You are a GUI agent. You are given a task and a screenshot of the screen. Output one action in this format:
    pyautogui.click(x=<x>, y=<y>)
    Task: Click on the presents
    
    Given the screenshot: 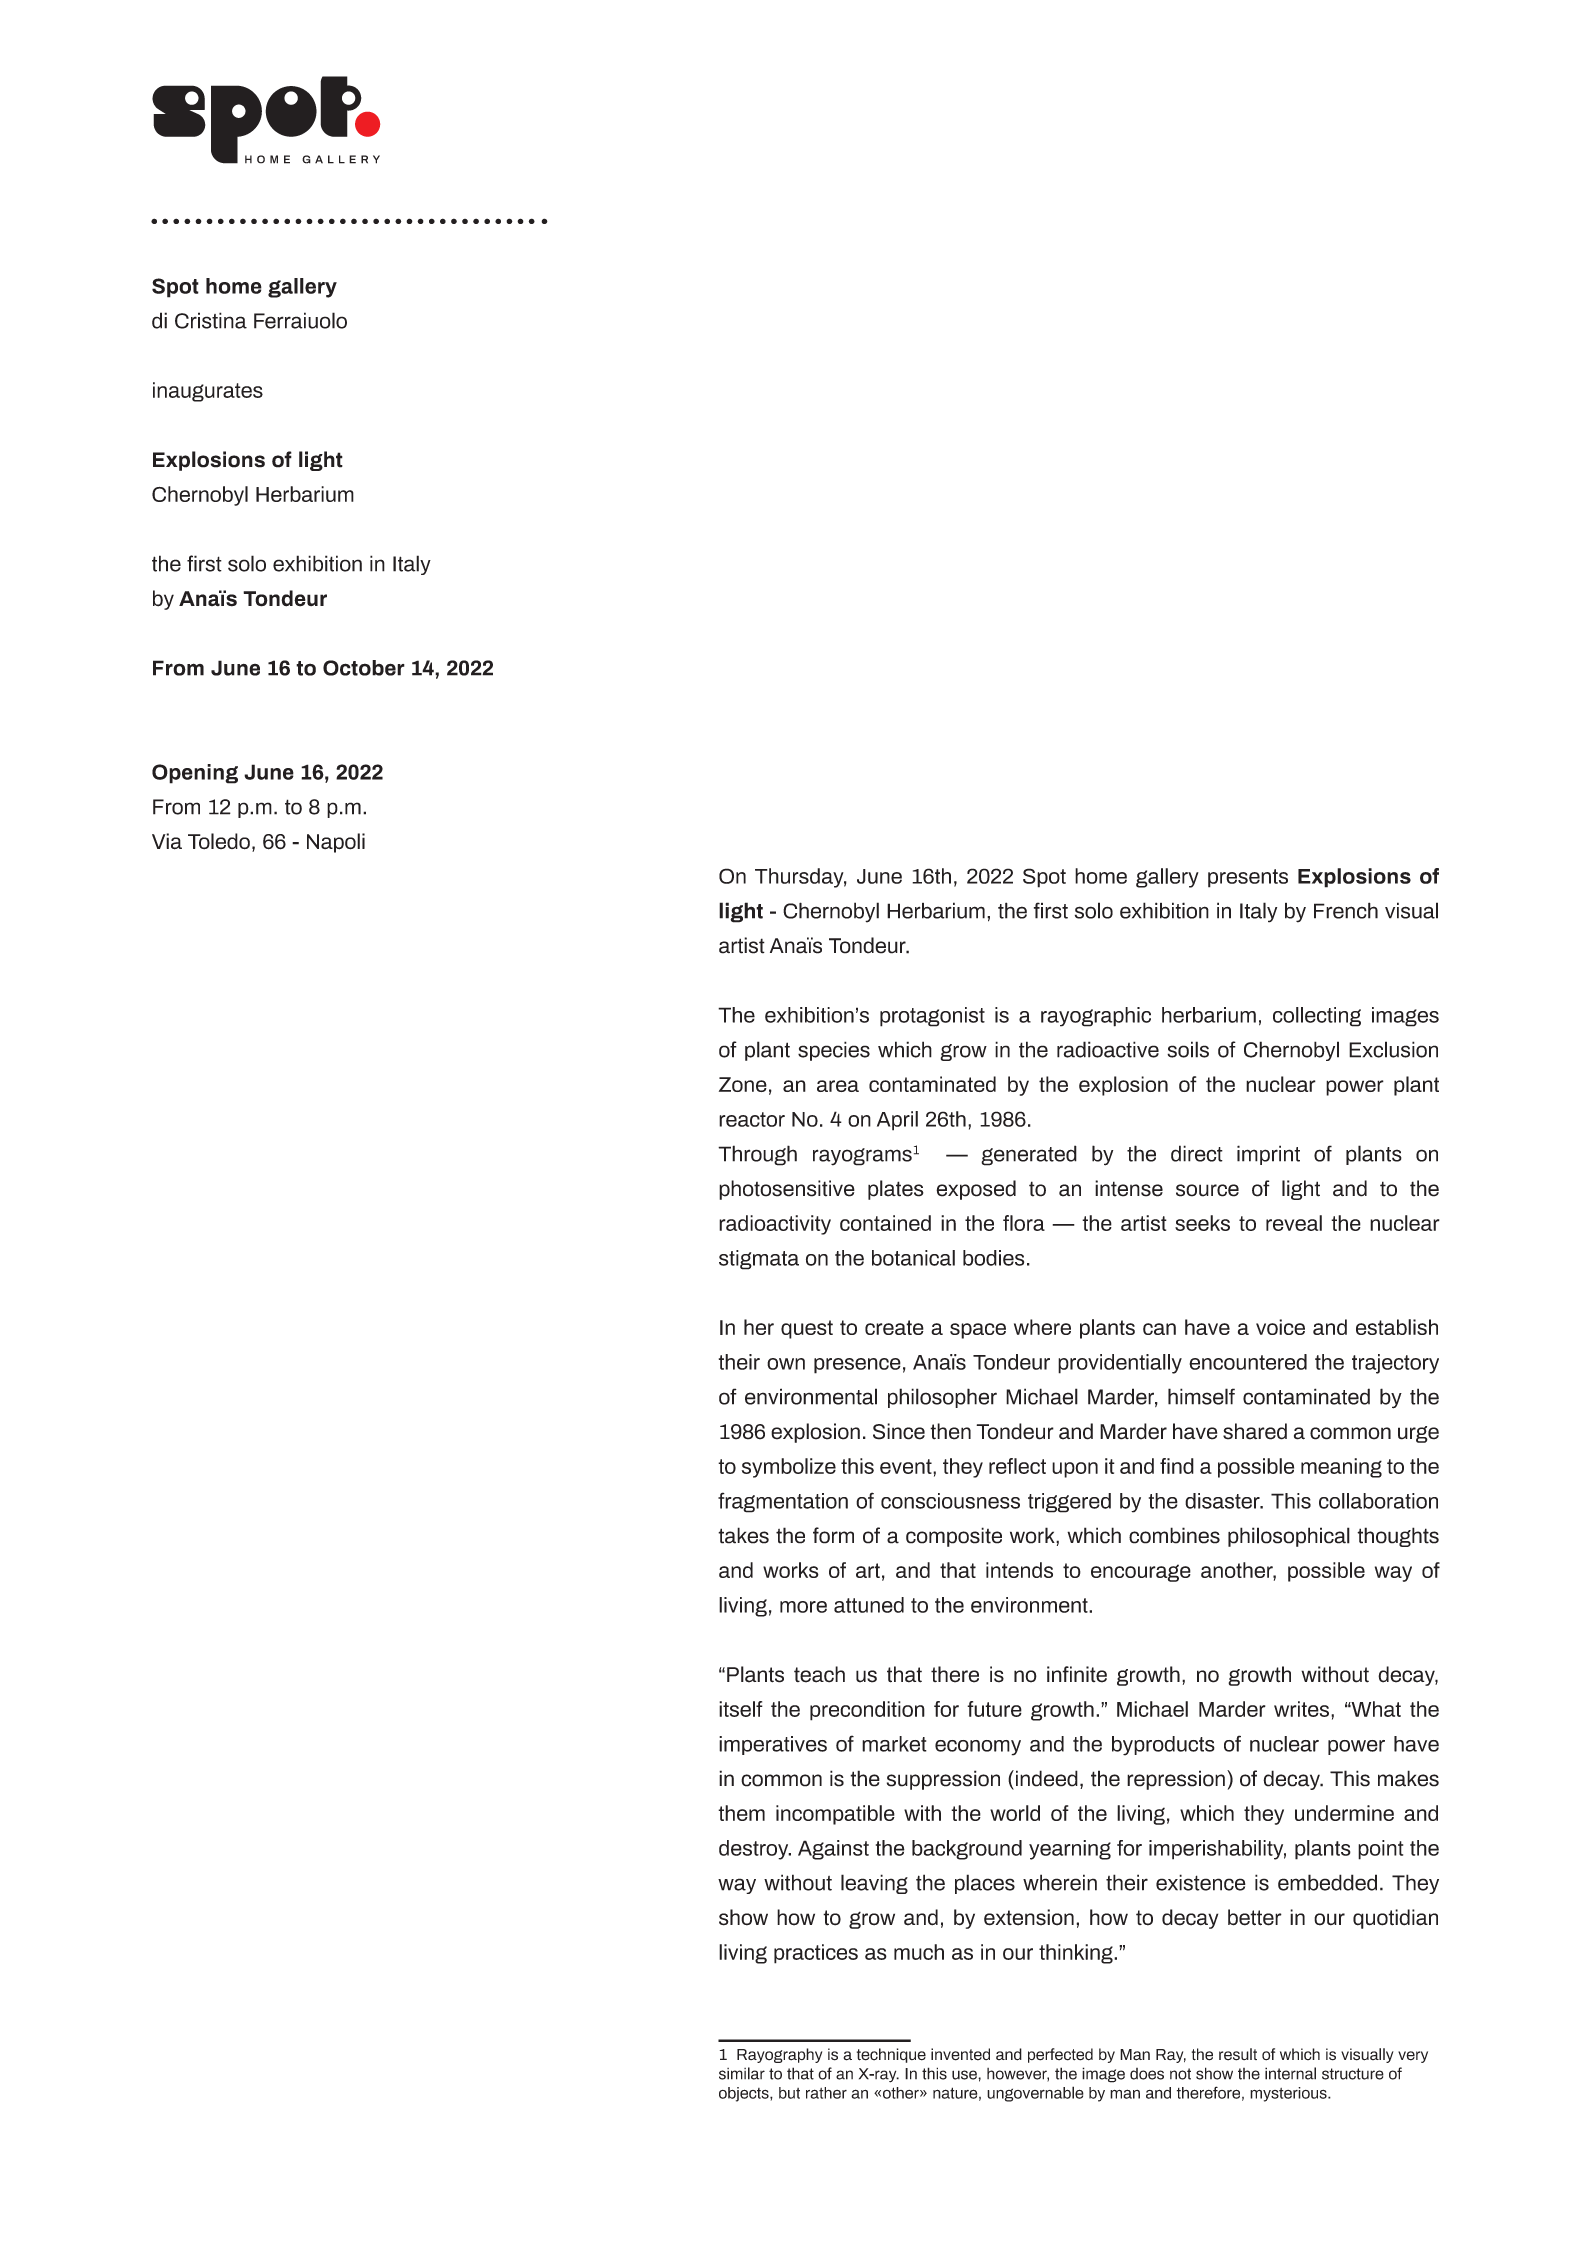 What is the action you would take?
    pyautogui.click(x=1248, y=878)
